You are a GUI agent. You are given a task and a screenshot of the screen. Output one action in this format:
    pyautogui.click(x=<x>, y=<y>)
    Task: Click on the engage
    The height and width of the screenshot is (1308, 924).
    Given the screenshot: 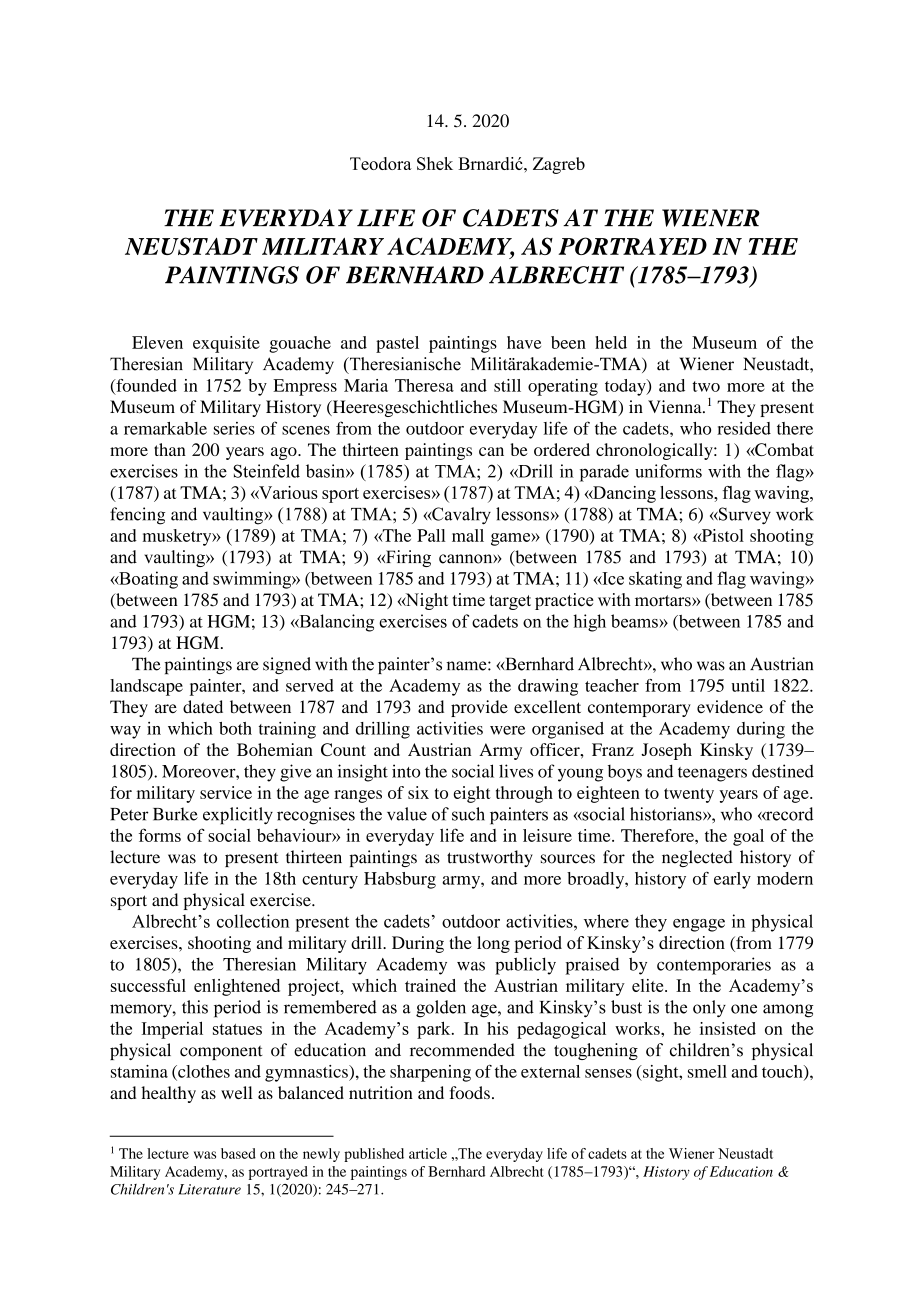 What is the action you would take?
    pyautogui.click(x=699, y=925)
